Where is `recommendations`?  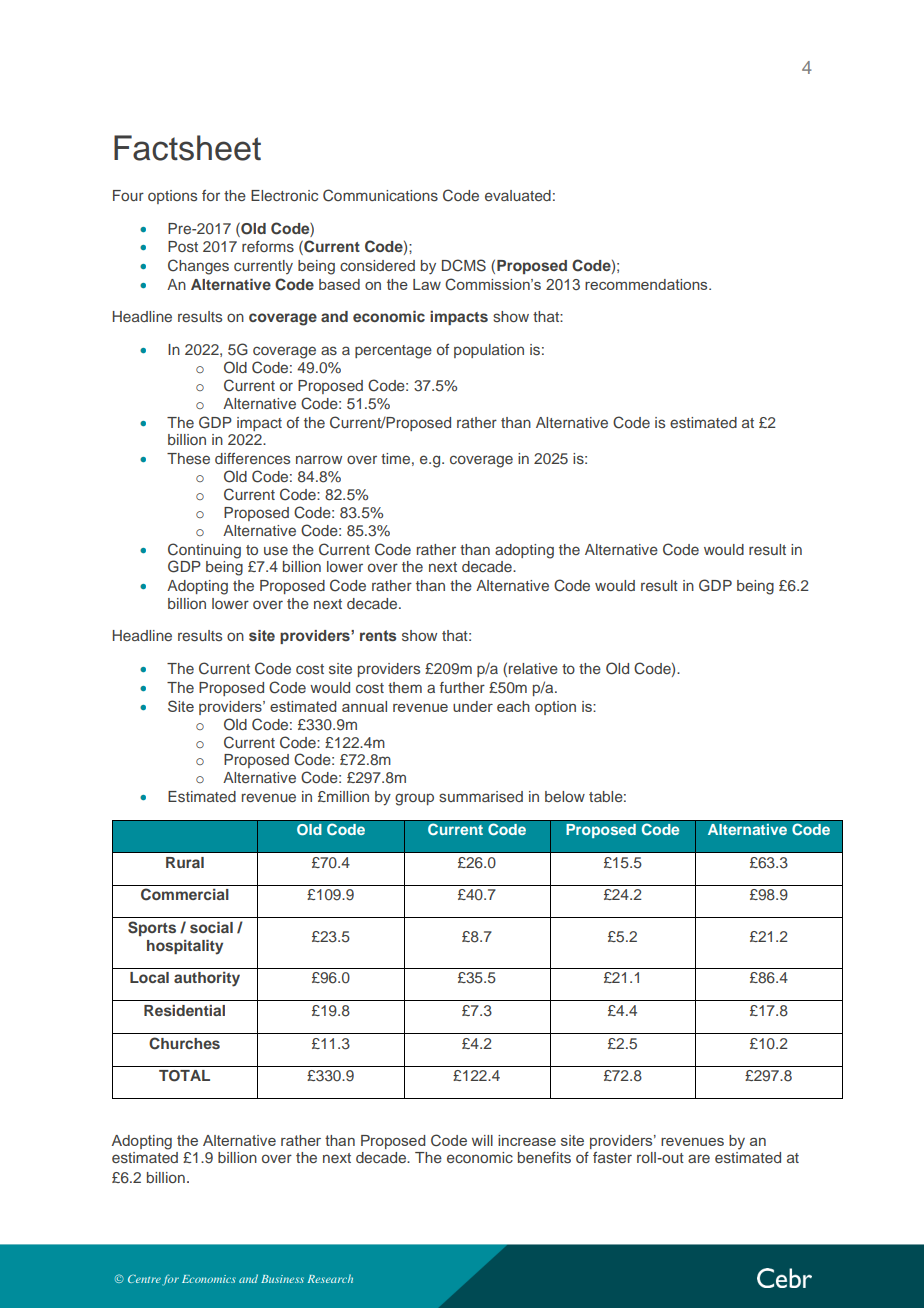
recommendations is located at coordinates (647, 284).
